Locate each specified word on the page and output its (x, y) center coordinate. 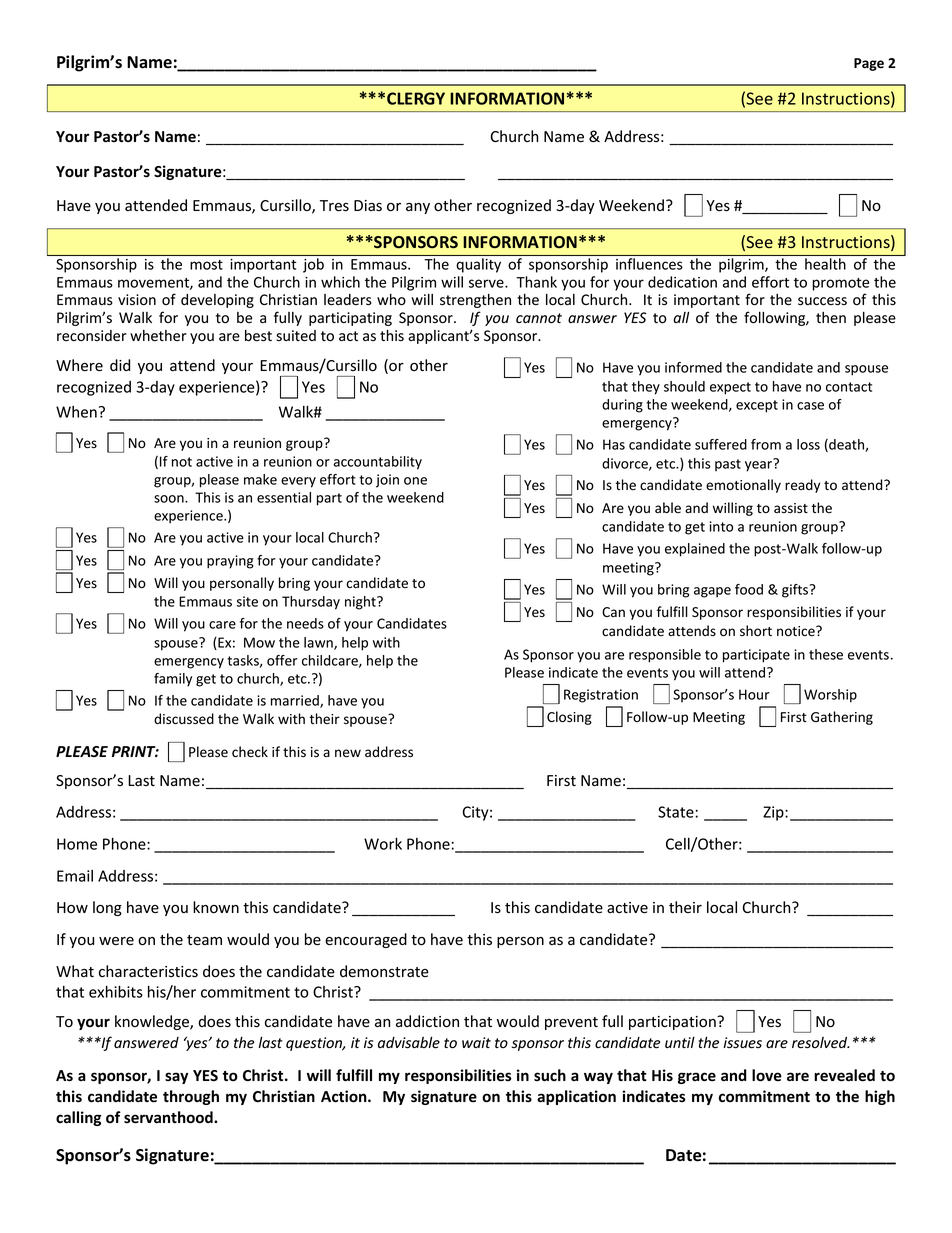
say (176, 1078)
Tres (334, 206)
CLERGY (416, 98)
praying (230, 562)
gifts (796, 591)
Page (869, 64)
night (361, 603)
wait (476, 1042)
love (767, 1075)
